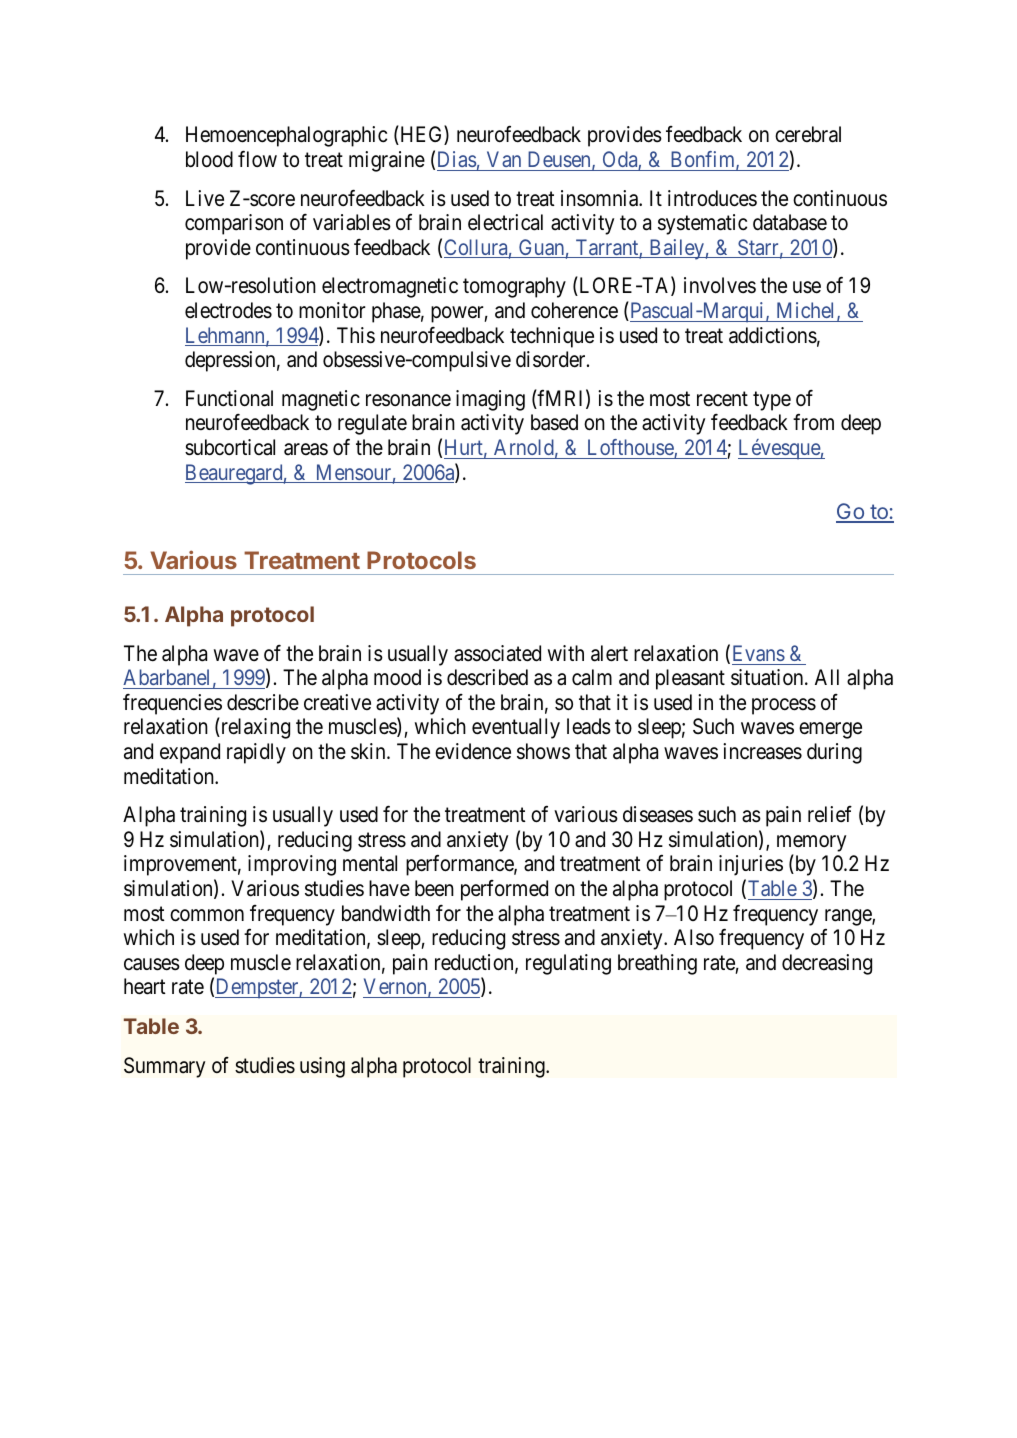 Image resolution: width=1017 pixels, height=1438 pixels. Describe the element at coordinates (712, 198) in the screenshot. I see `introduces` at that location.
